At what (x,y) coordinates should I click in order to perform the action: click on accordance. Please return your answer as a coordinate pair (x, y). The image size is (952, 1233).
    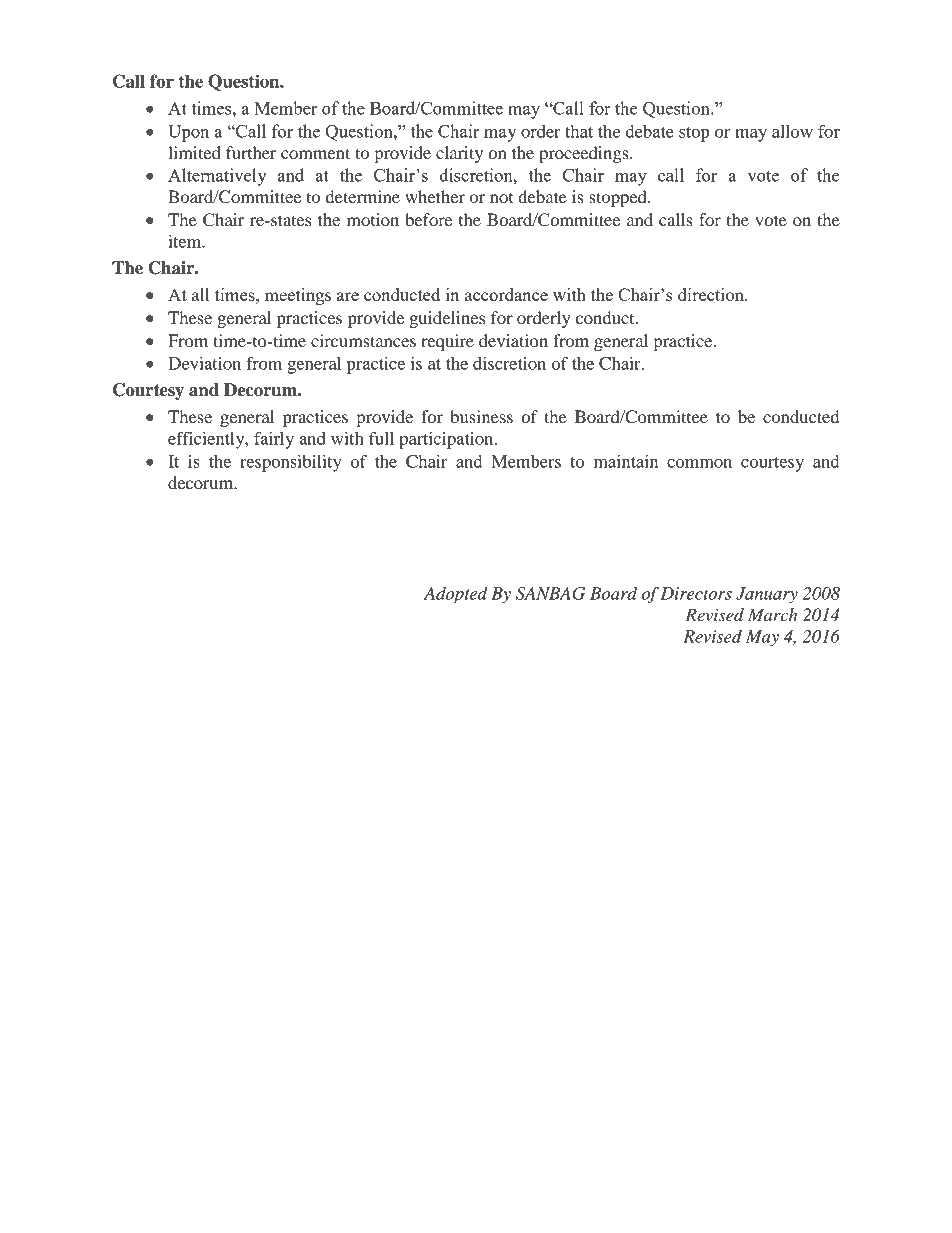
    Looking at the image, I should click on (506, 294).
